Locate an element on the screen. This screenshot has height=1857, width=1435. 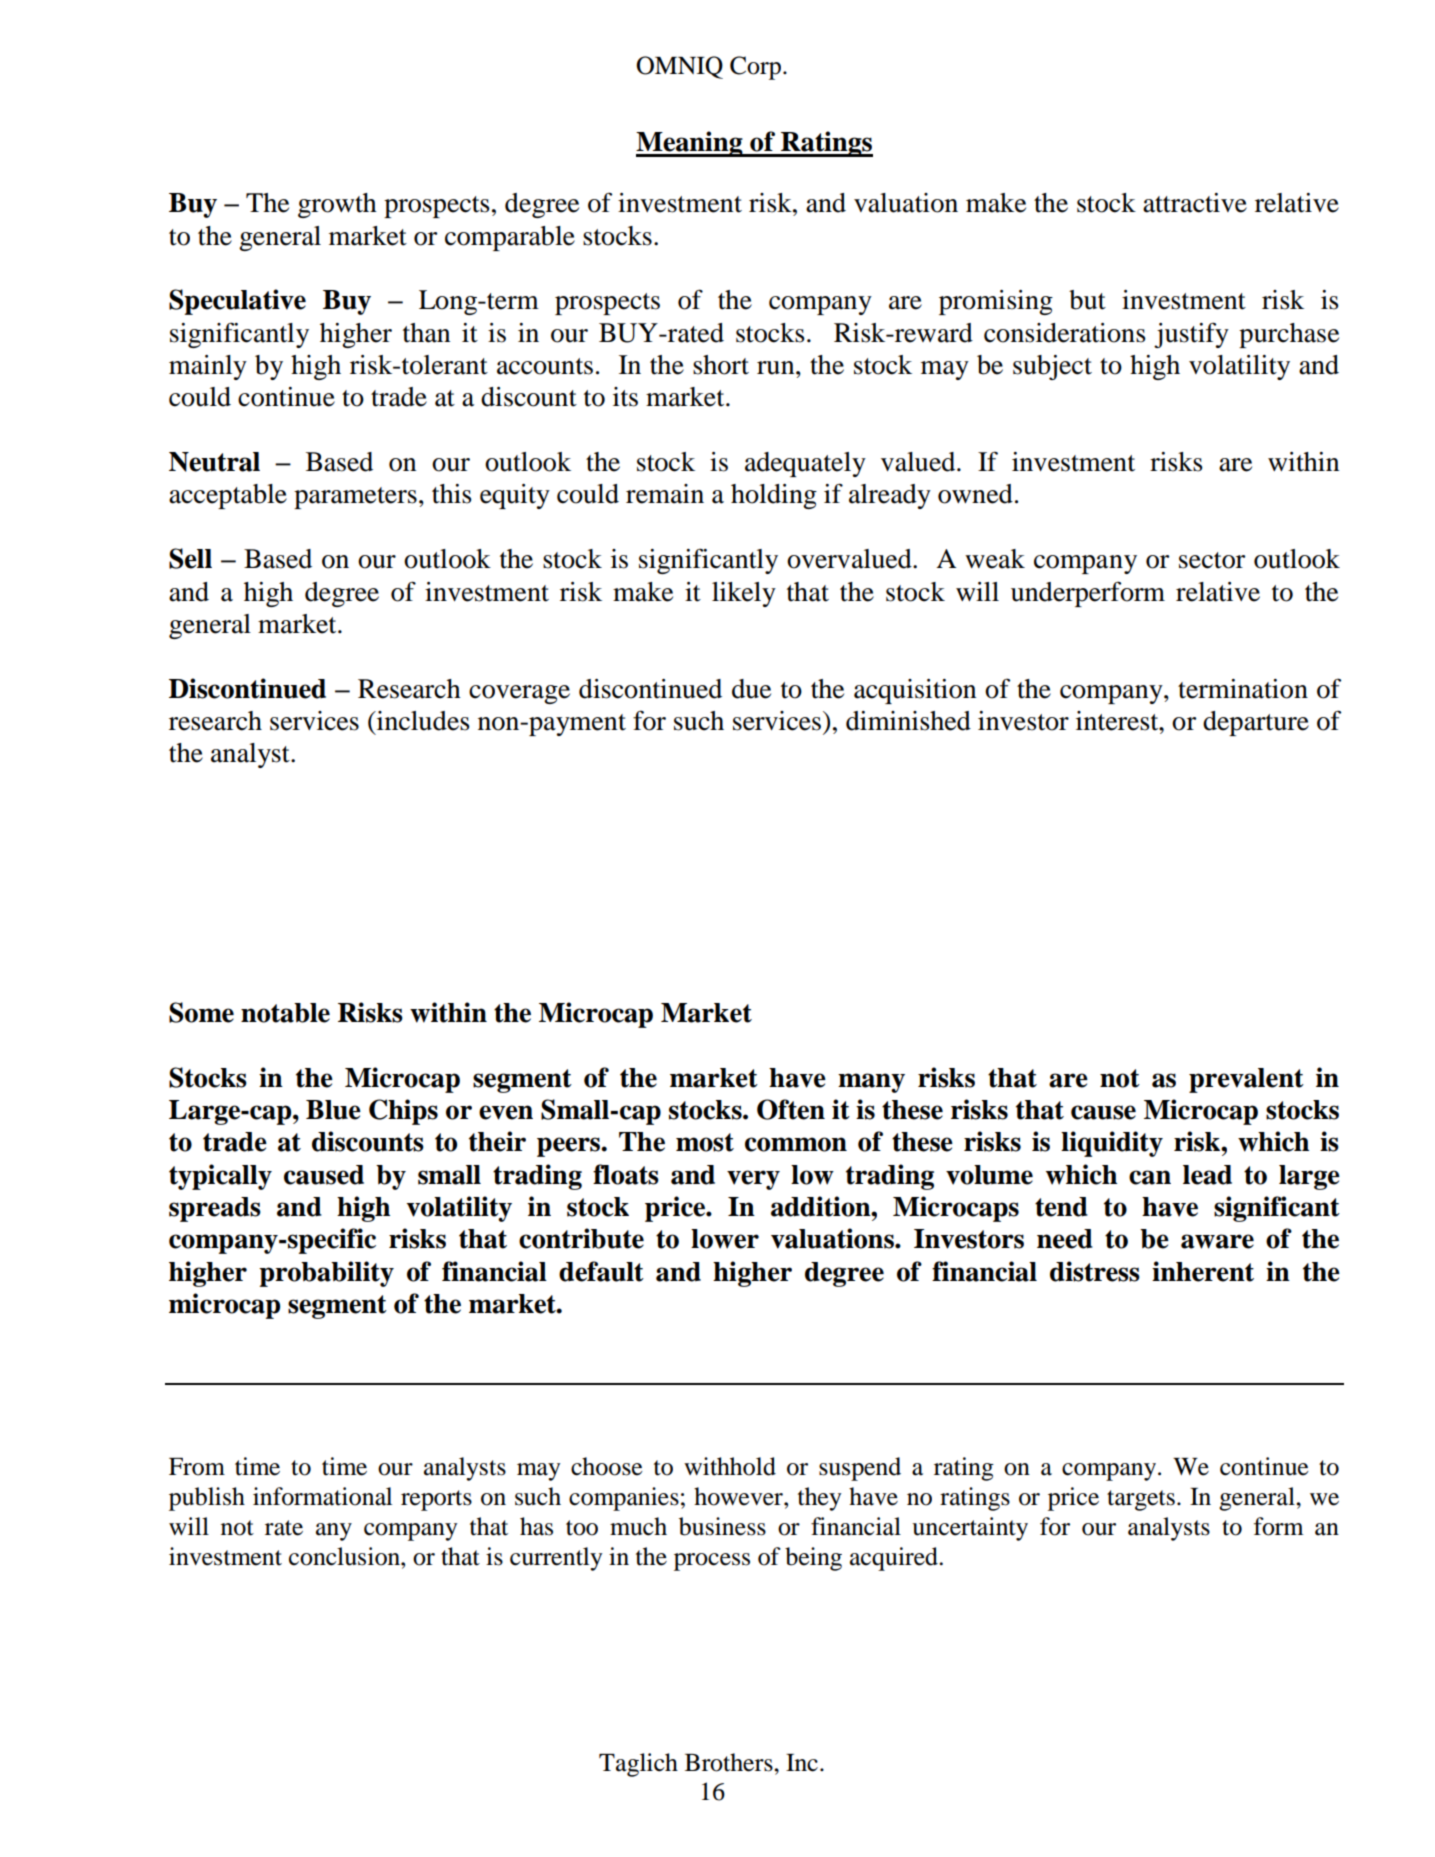
attractive is located at coordinates (1195, 203).
